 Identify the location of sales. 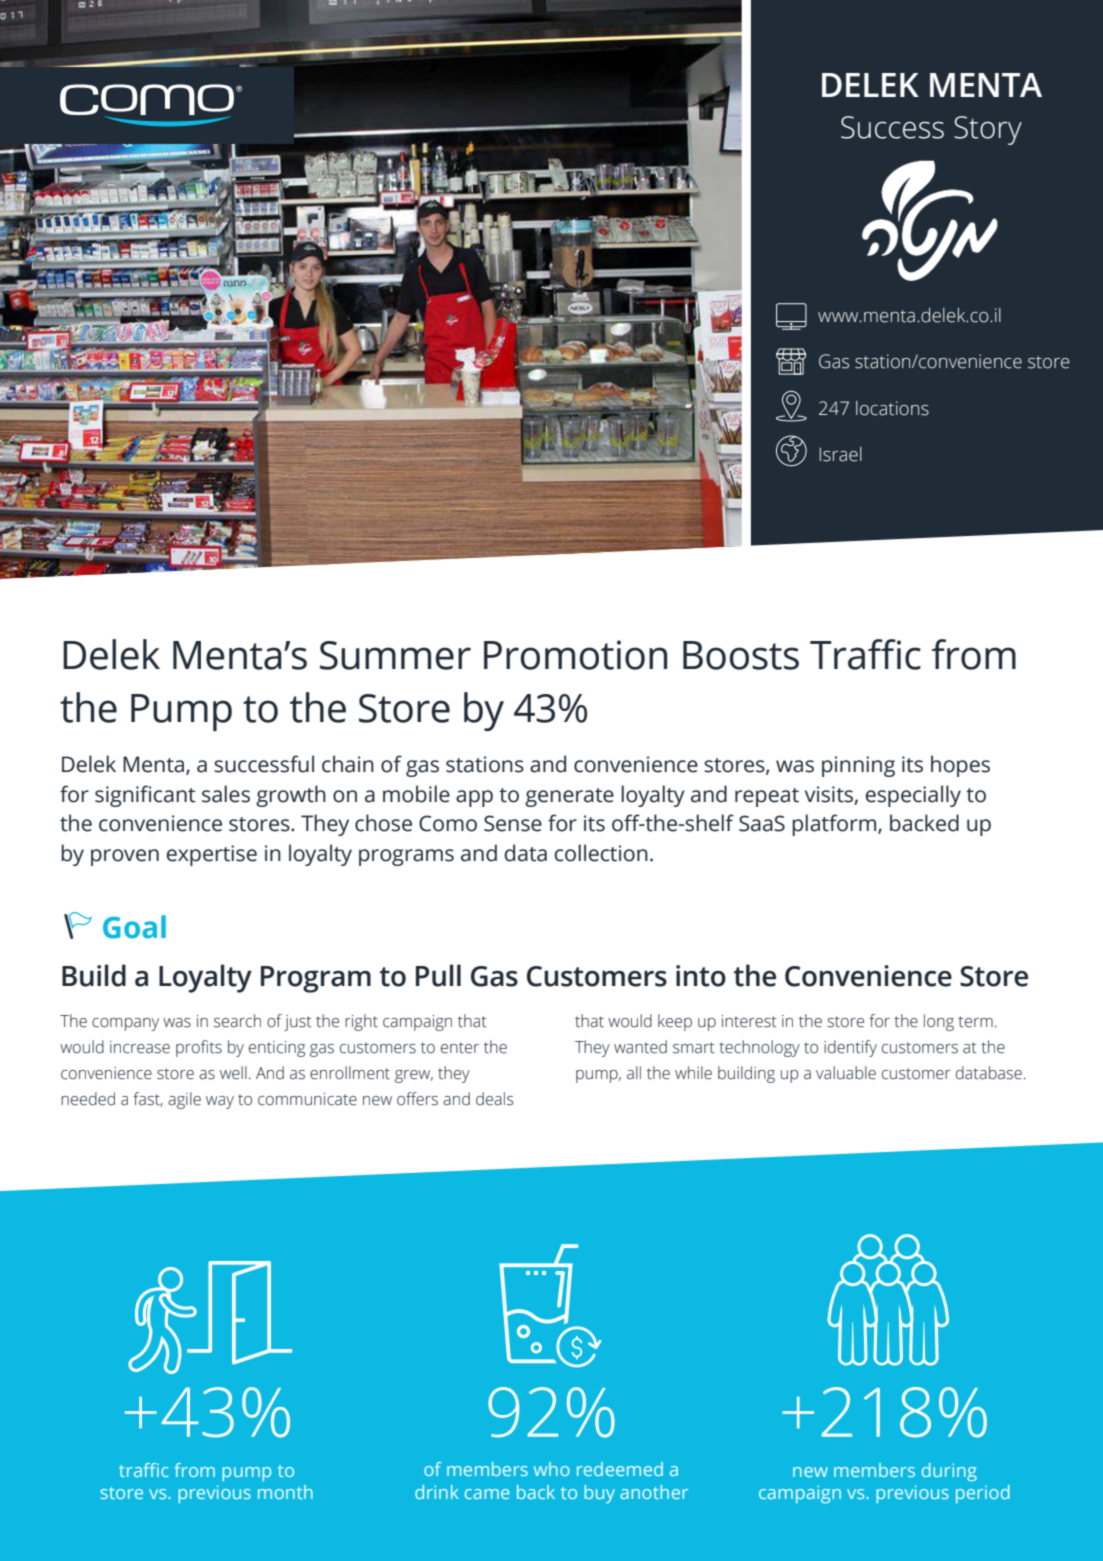
(226, 794).
